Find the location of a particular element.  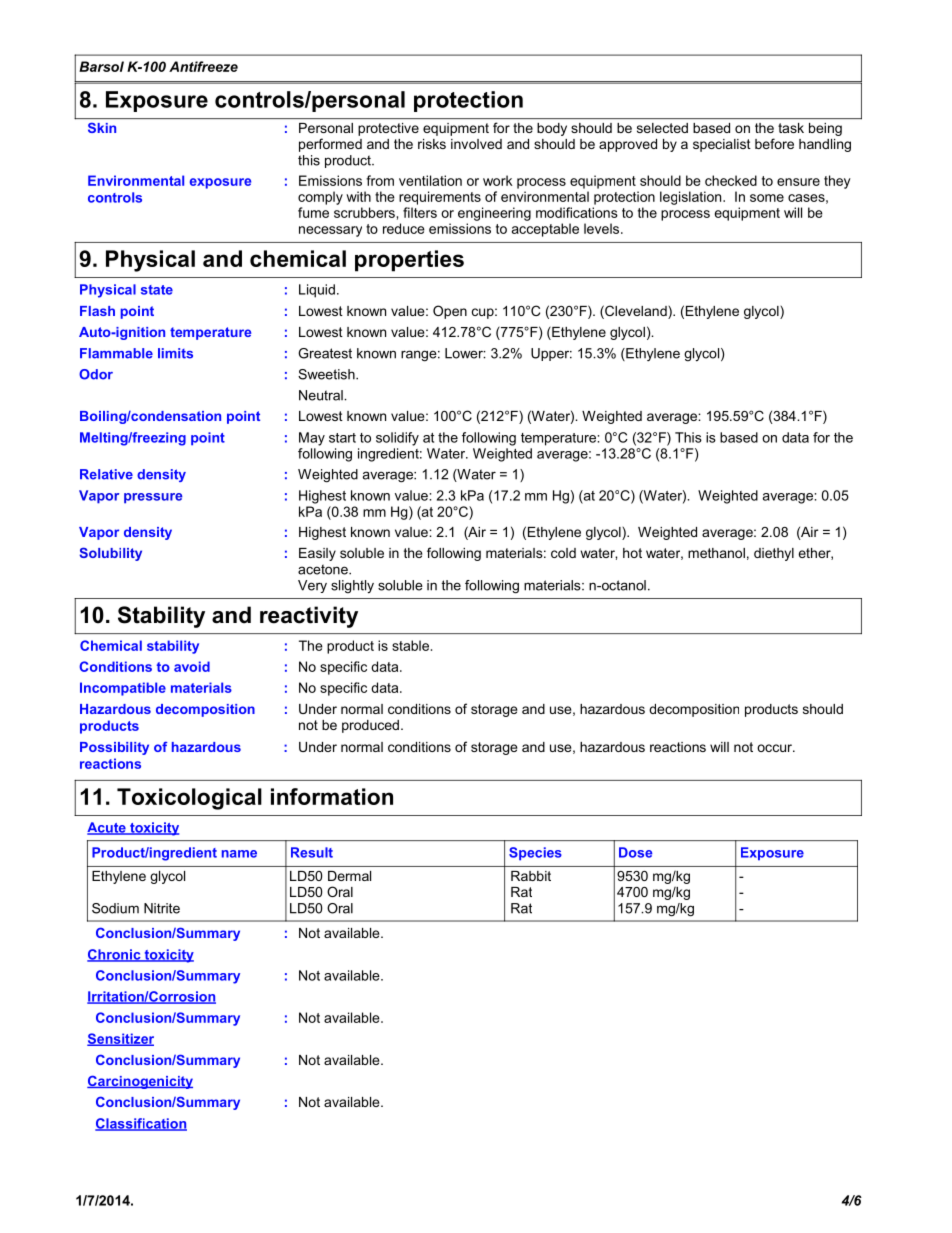

Classification is located at coordinates (141, 1124).
